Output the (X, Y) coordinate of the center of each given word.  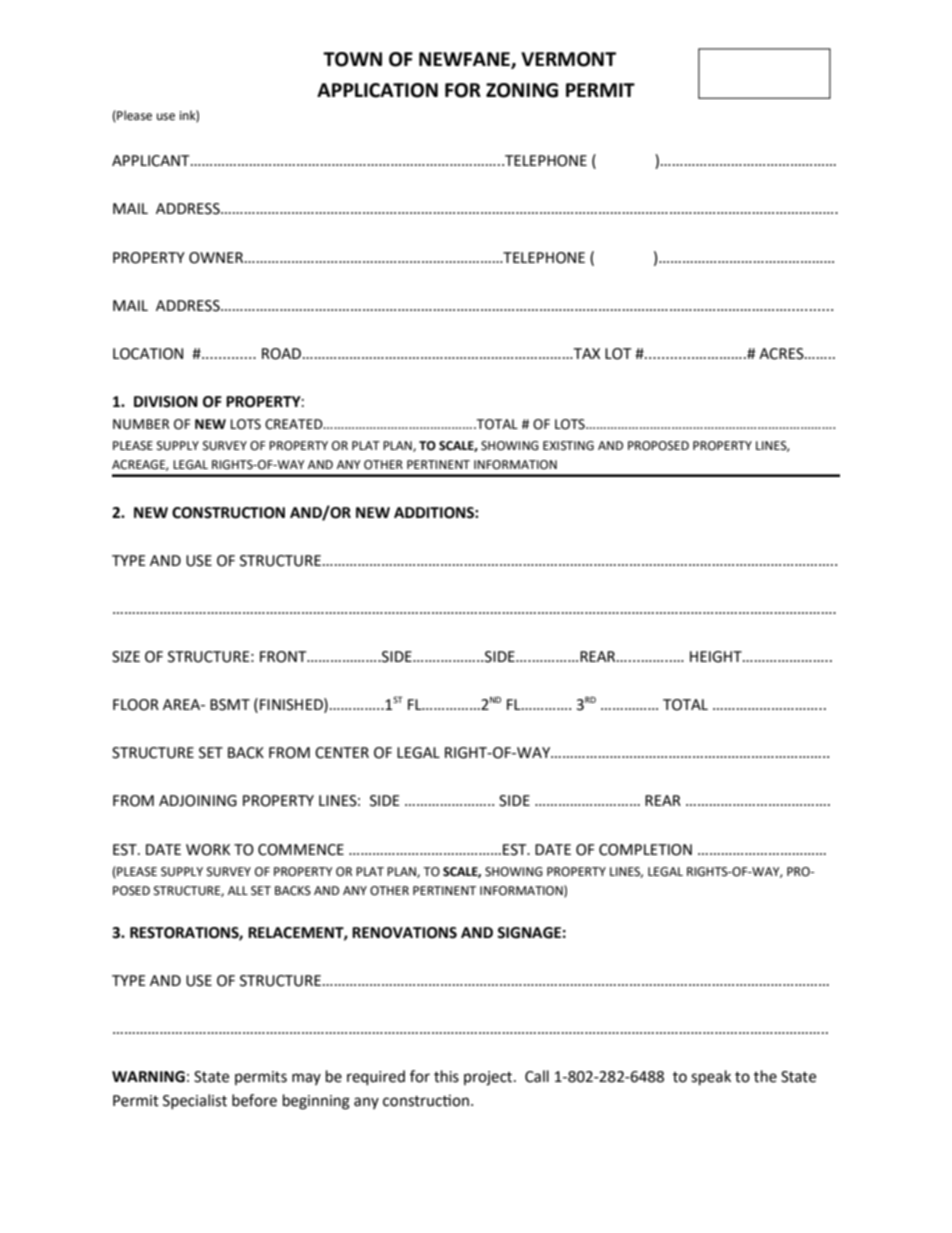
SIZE (126, 657)
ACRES (782, 354)
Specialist (195, 1101)
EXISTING (568, 446)
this (446, 1076)
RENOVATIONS (404, 933)
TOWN (352, 59)
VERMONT (568, 59)
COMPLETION (645, 850)
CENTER (342, 753)
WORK (208, 850)
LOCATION (148, 354)
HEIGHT (717, 657)
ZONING (522, 90)
